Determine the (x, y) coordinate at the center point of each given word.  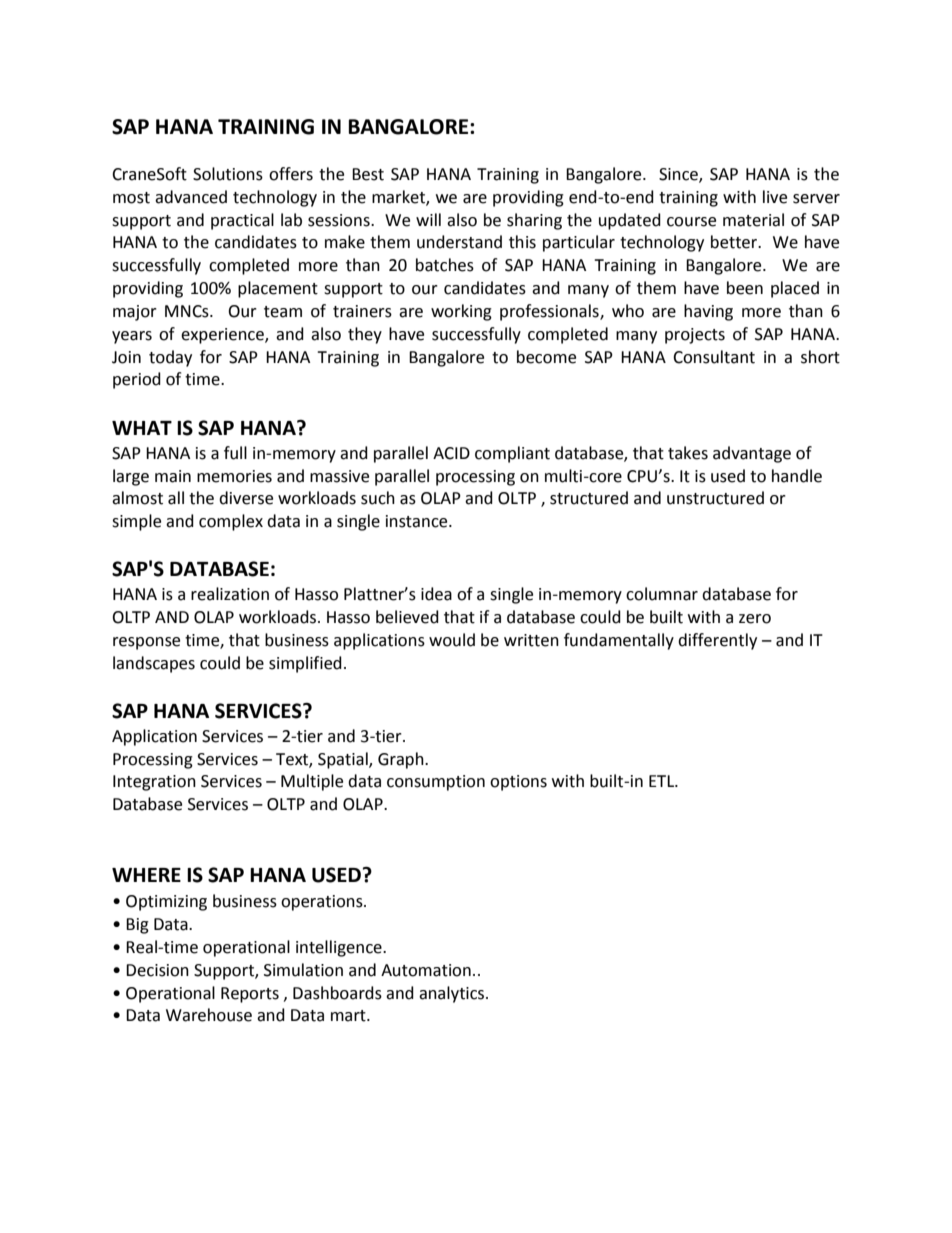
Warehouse (209, 1015)
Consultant (714, 357)
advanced (191, 197)
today (170, 358)
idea (436, 594)
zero (755, 619)
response (146, 643)
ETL (663, 781)
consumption (436, 783)
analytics (453, 994)
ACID (451, 453)
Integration (154, 783)
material (753, 220)
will (428, 219)
